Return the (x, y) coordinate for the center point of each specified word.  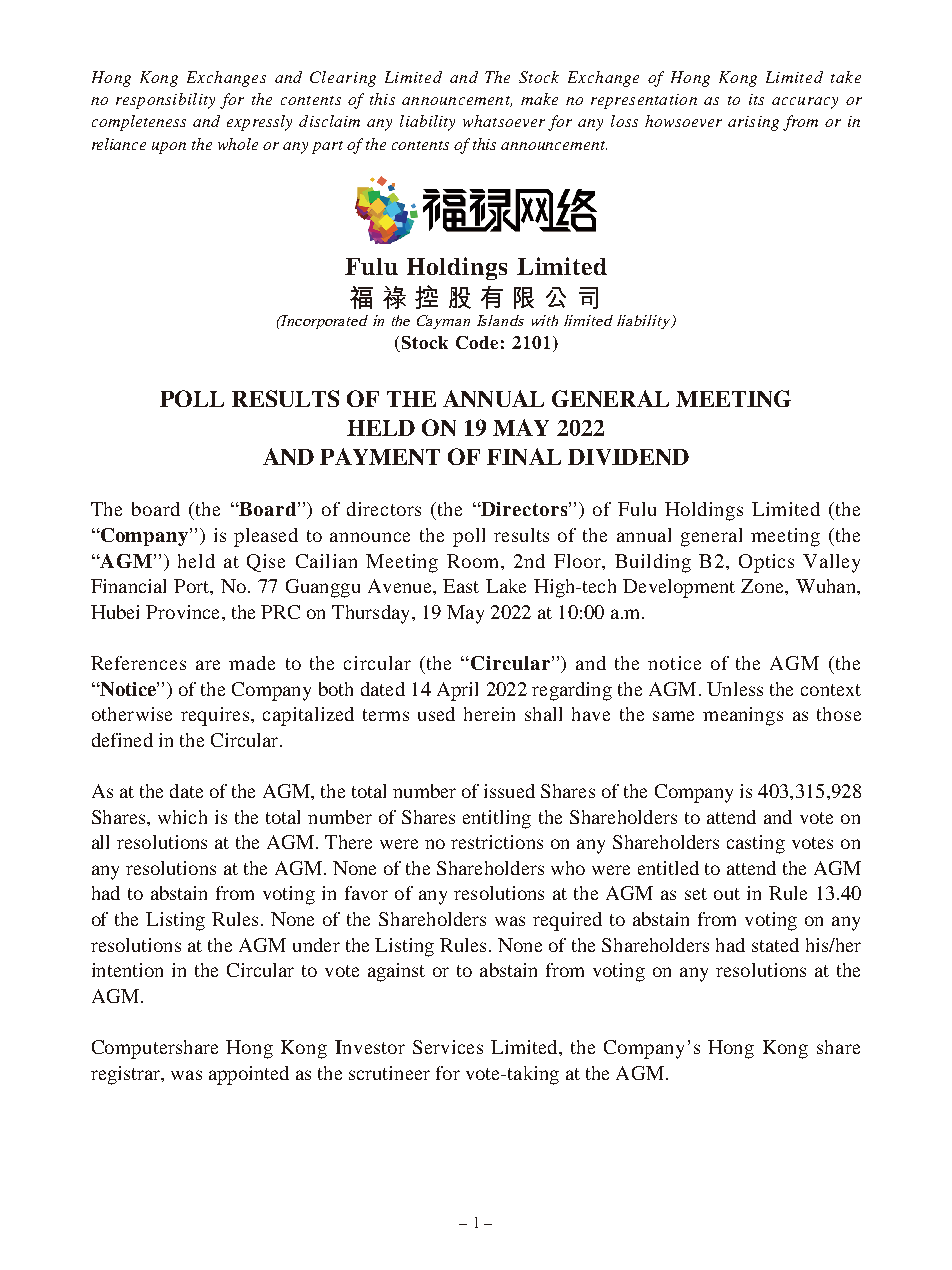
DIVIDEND (628, 457)
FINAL (524, 456)
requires (215, 716)
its (756, 99)
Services (448, 1047)
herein (489, 714)
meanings (743, 716)
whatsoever (504, 121)
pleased (266, 537)
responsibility (165, 101)
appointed (249, 1075)
